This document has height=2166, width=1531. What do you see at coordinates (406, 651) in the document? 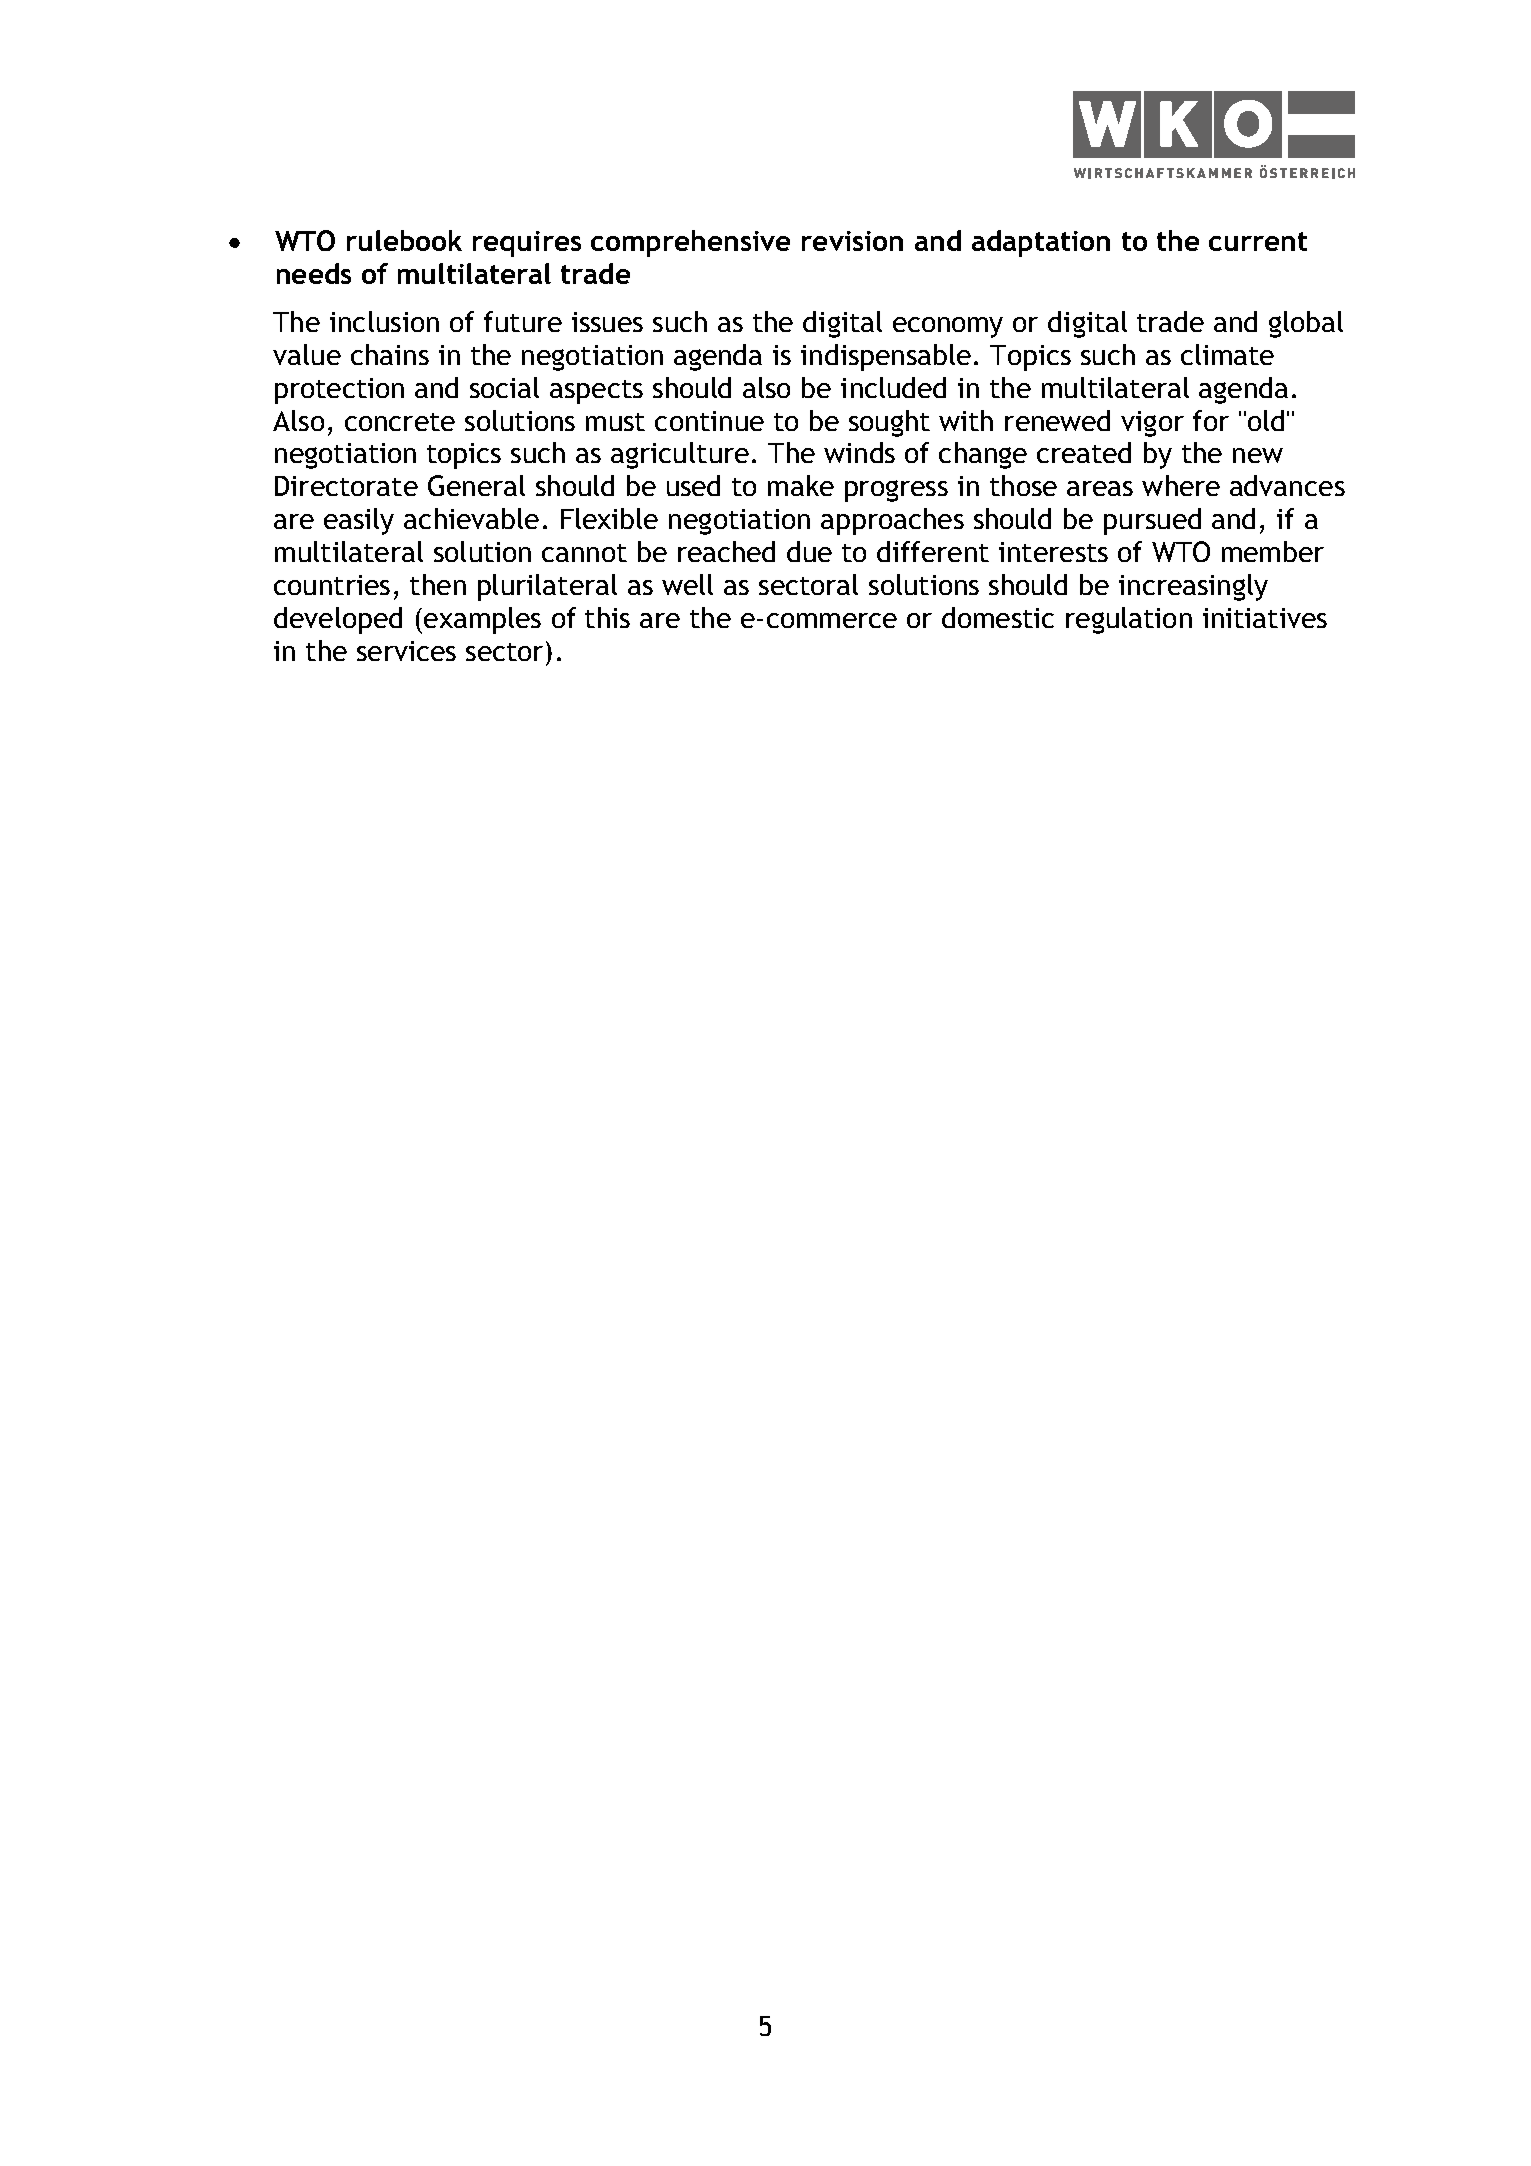
I see `services` at bounding box center [406, 651].
